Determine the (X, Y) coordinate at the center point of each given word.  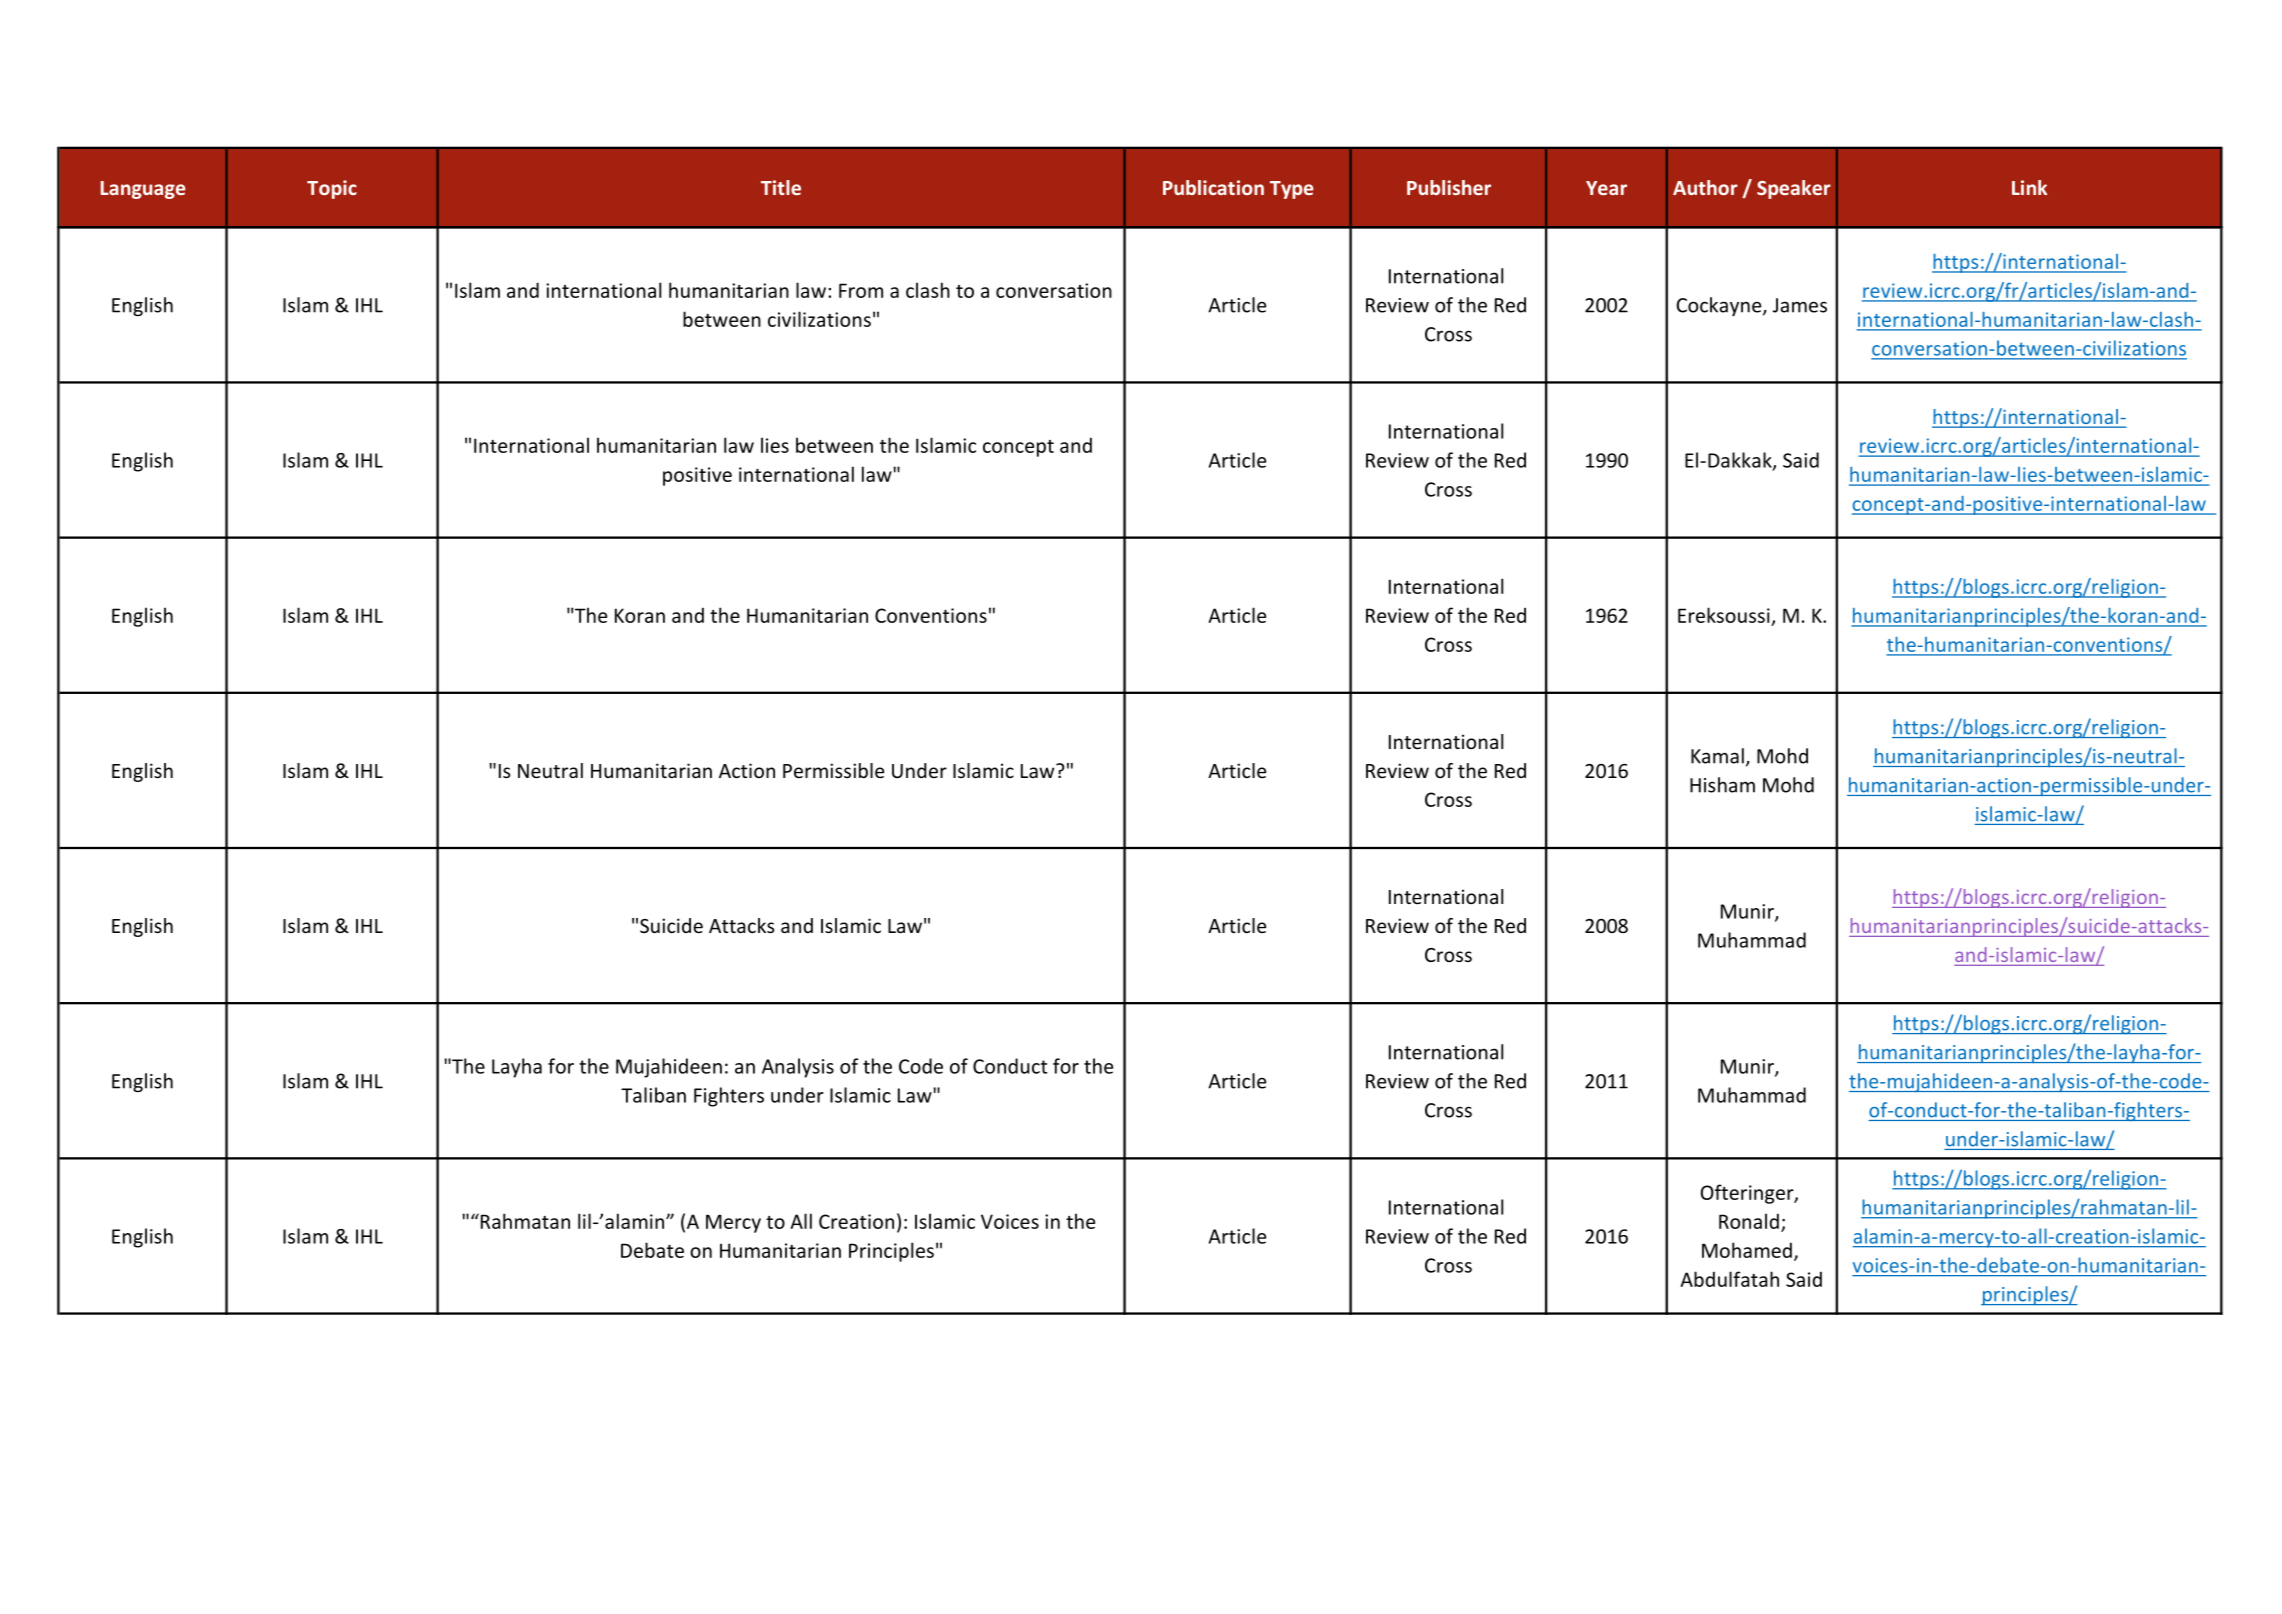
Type (1291, 190)
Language (143, 190)
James (1800, 305)
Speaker (1794, 189)
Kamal (1717, 756)
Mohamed (1747, 1250)
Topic (332, 189)
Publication (1213, 187)
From (861, 290)
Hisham (1722, 785)
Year (1606, 188)
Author (1705, 187)
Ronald (1749, 1221)
